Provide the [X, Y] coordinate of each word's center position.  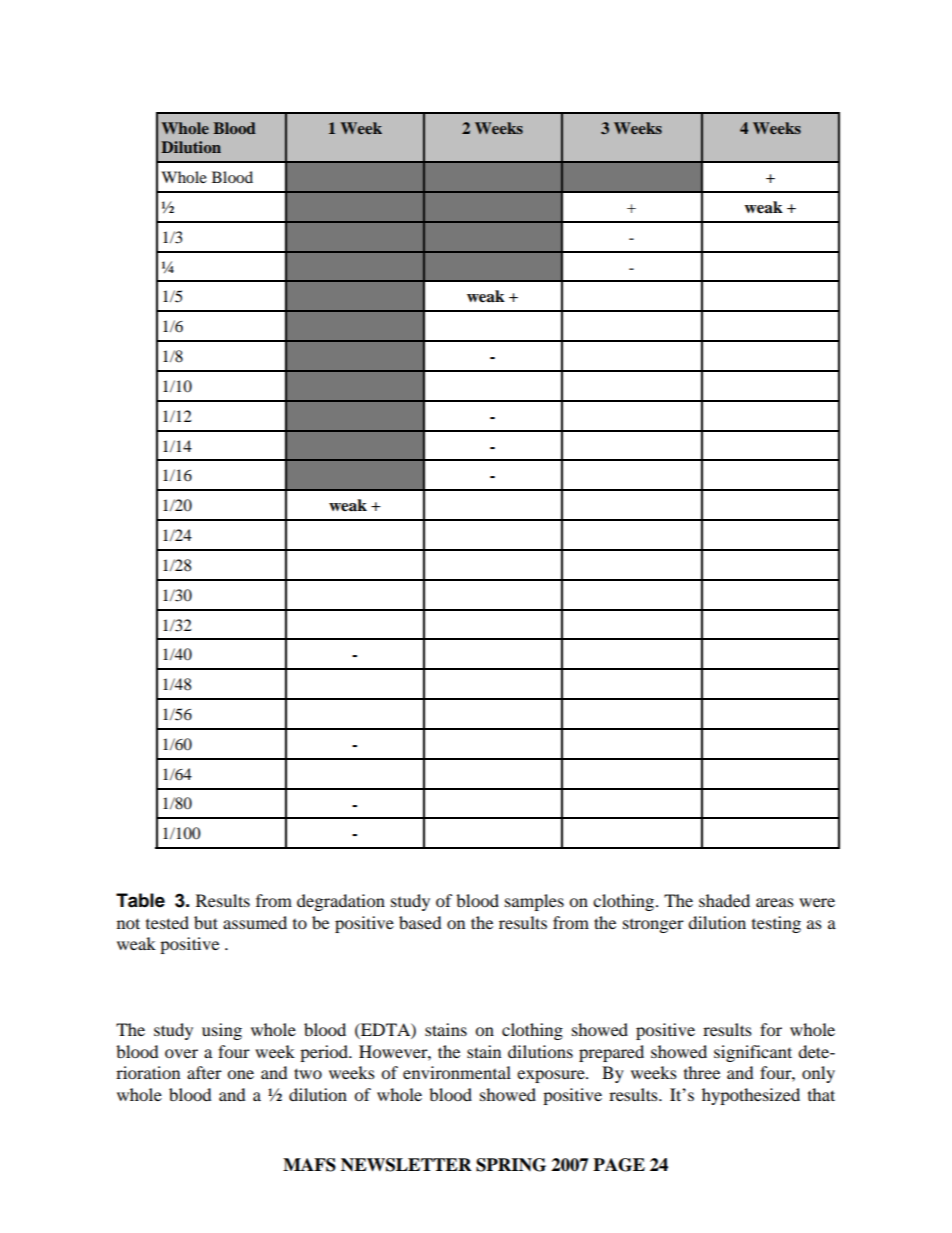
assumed [255, 922]
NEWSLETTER [406, 1165]
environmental [457, 1072]
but [206, 922]
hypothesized [751, 1096]
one [240, 1074]
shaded [724, 900]
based [420, 922]
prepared [611, 1053]
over [181, 1053]
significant [753, 1053]
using [222, 1031]
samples [534, 902]
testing [776, 924]
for [771, 1029]
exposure [552, 1076]
